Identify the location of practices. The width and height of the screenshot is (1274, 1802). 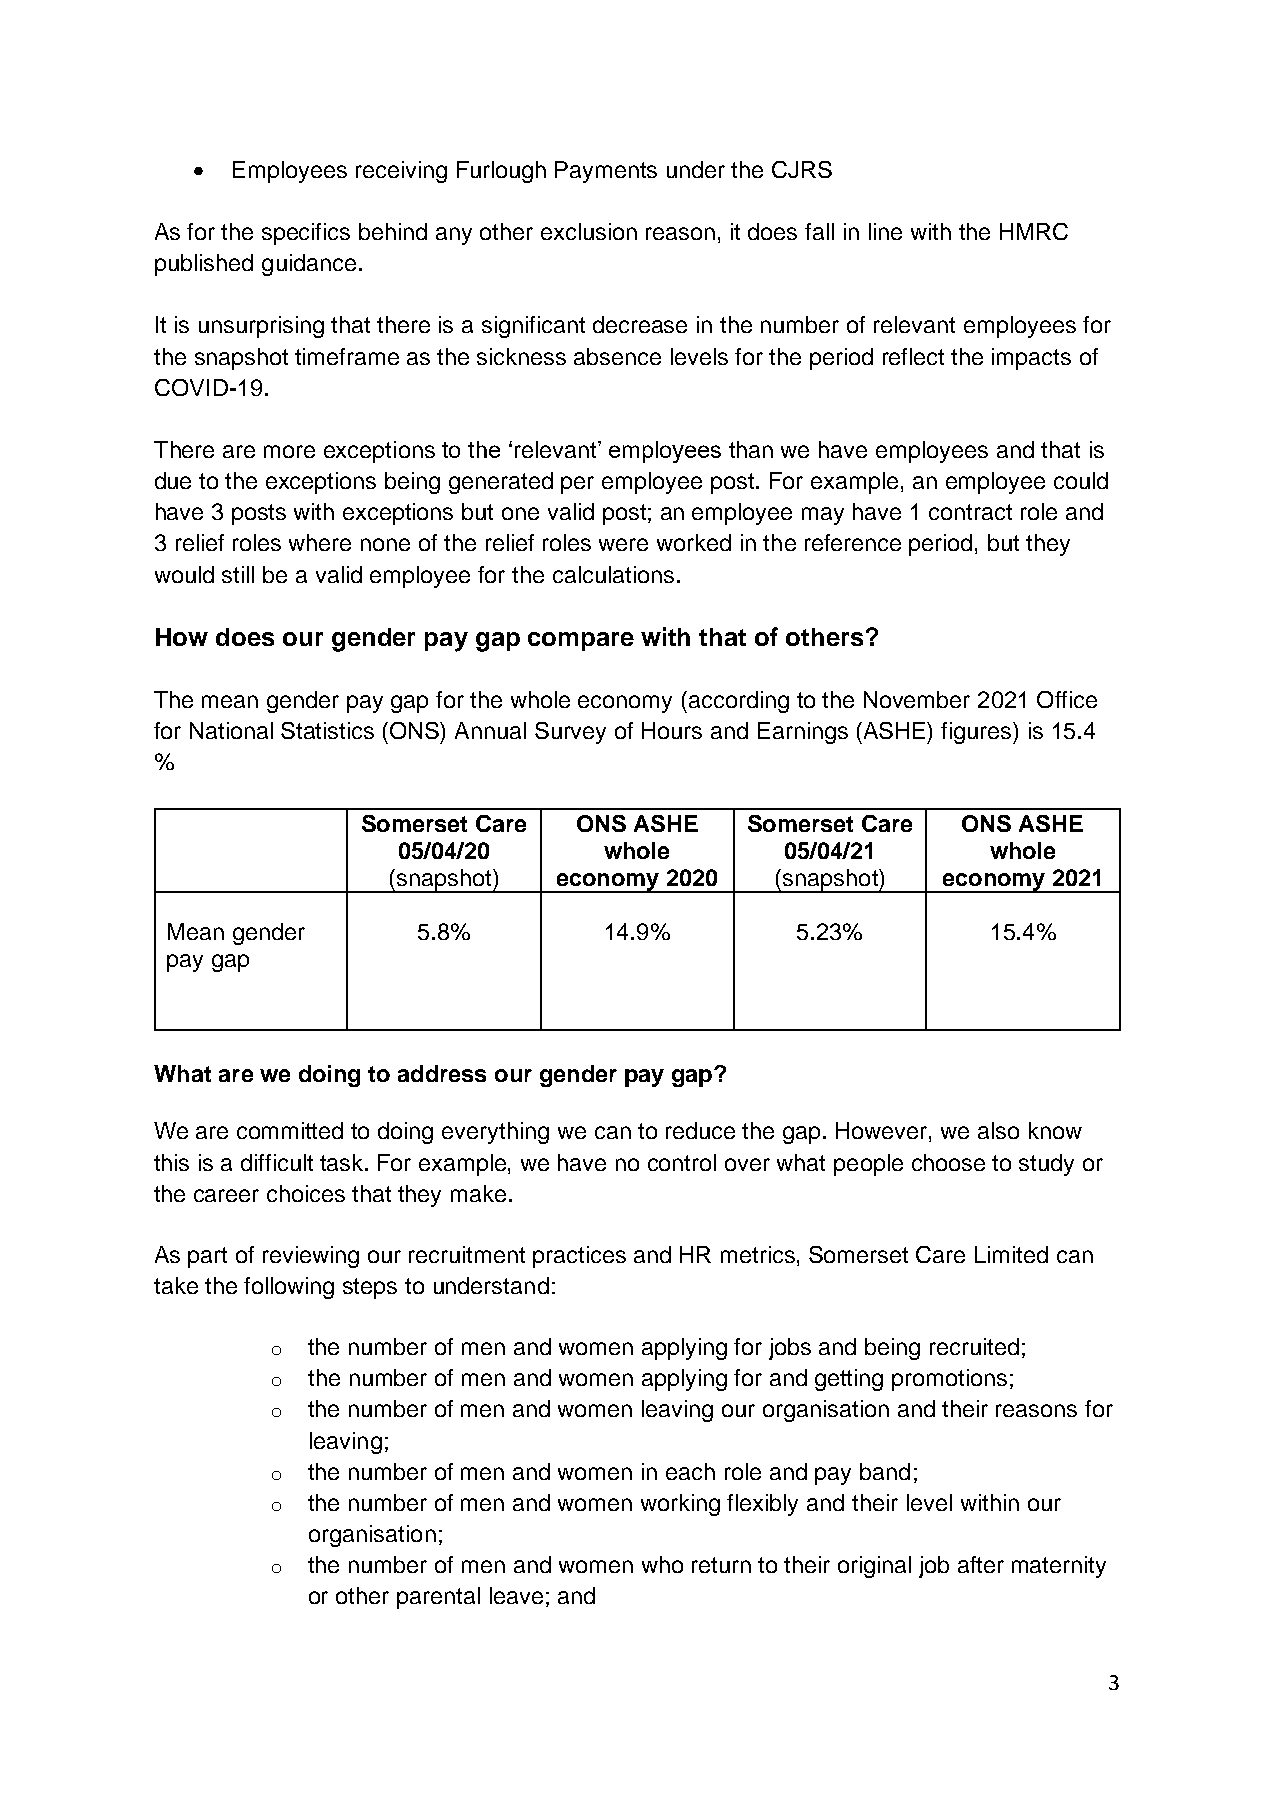
(579, 1257).
